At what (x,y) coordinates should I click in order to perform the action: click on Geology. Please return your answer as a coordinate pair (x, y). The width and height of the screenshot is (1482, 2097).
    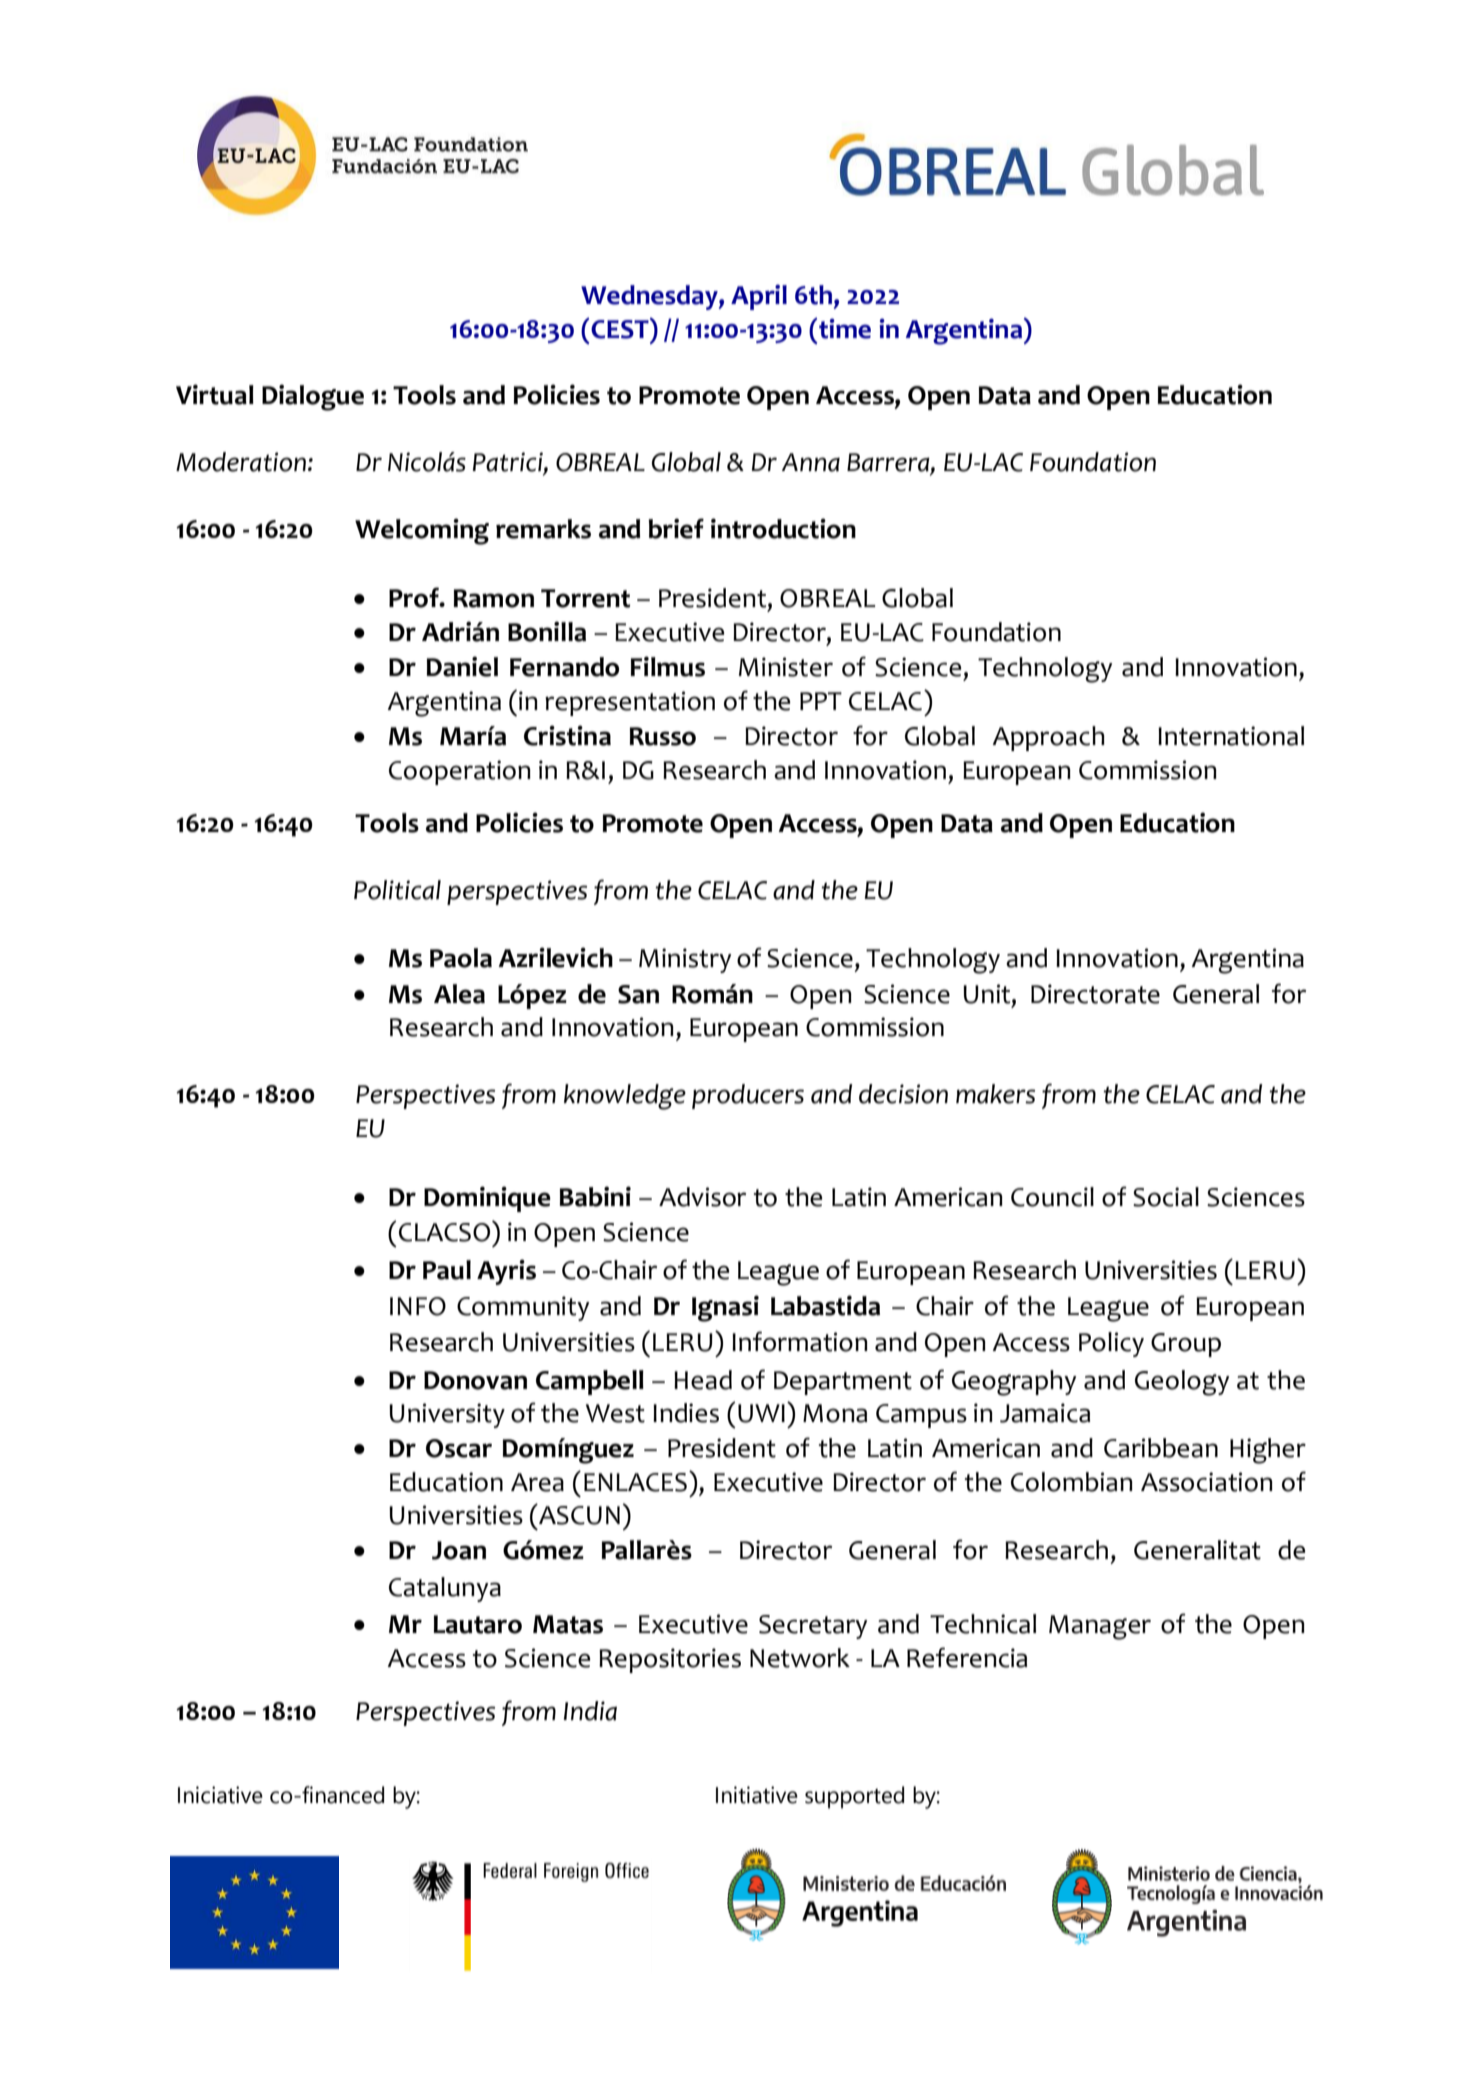
    Looking at the image, I should click on (1182, 1383).
